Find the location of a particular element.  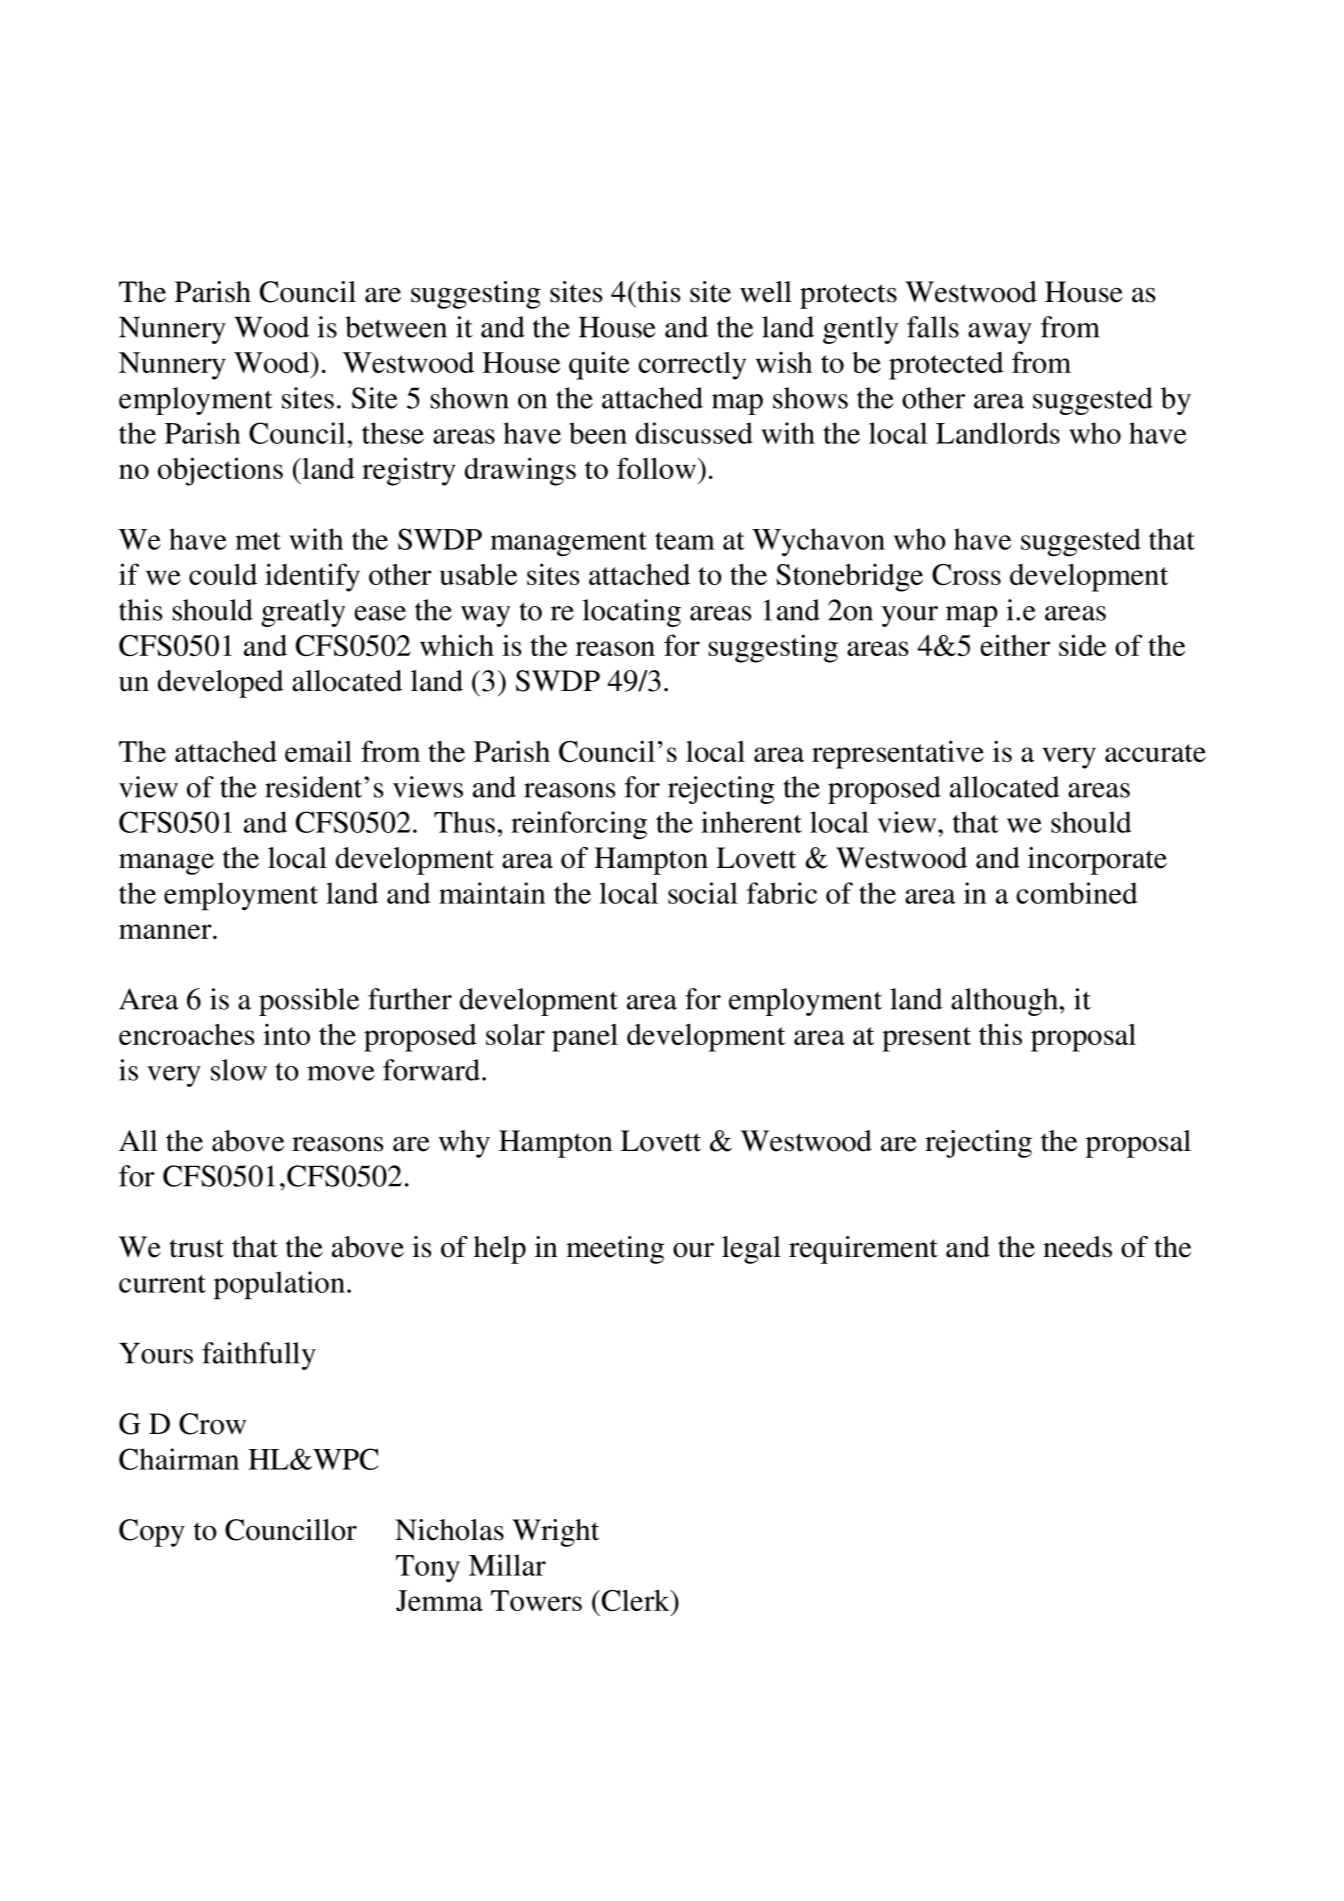

Clerk is located at coordinates (637, 1600).
